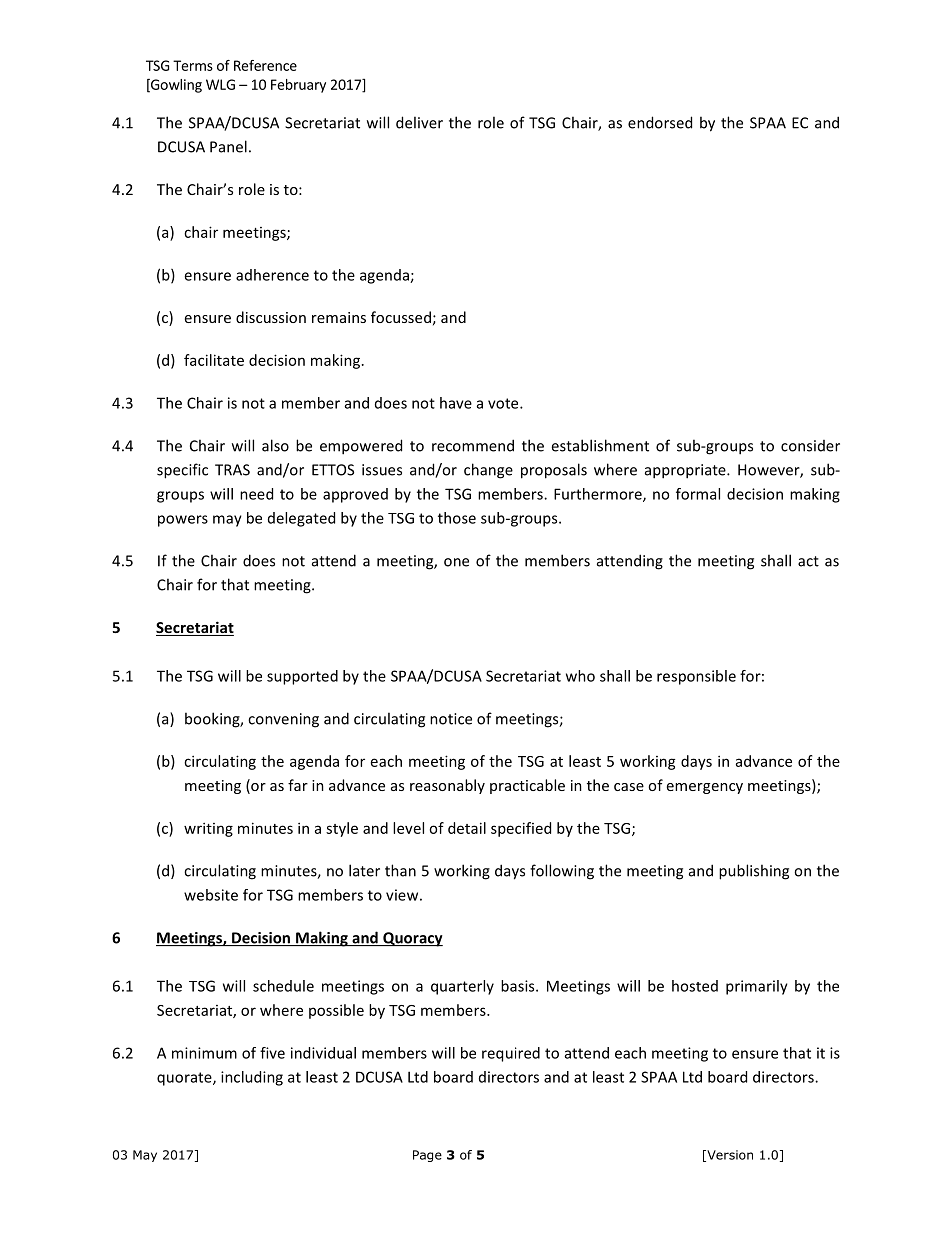 The height and width of the image is (1233, 952). I want to click on Page, so click(427, 1156).
